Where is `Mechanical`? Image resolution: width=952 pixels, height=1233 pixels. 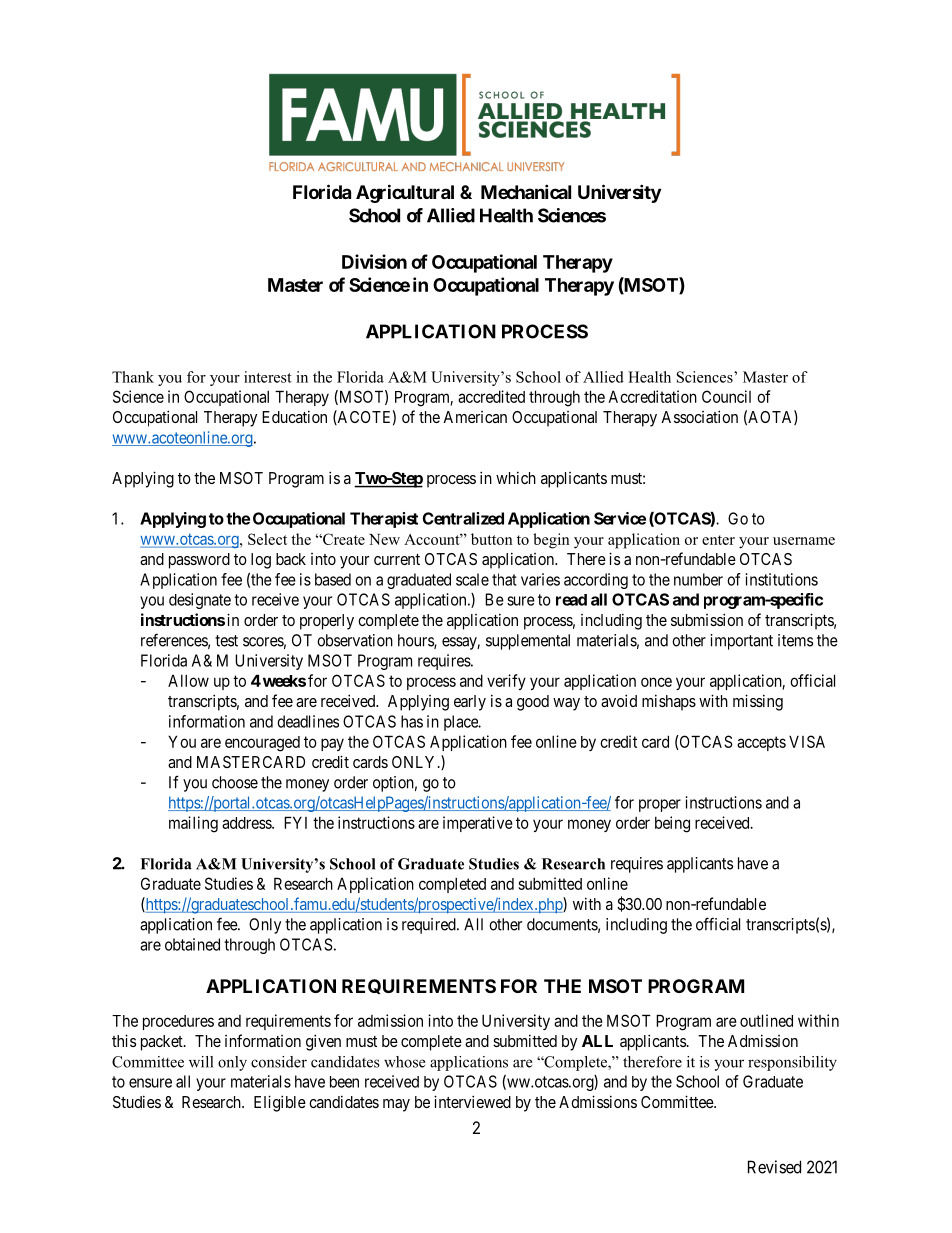 Mechanical is located at coordinates (526, 191).
